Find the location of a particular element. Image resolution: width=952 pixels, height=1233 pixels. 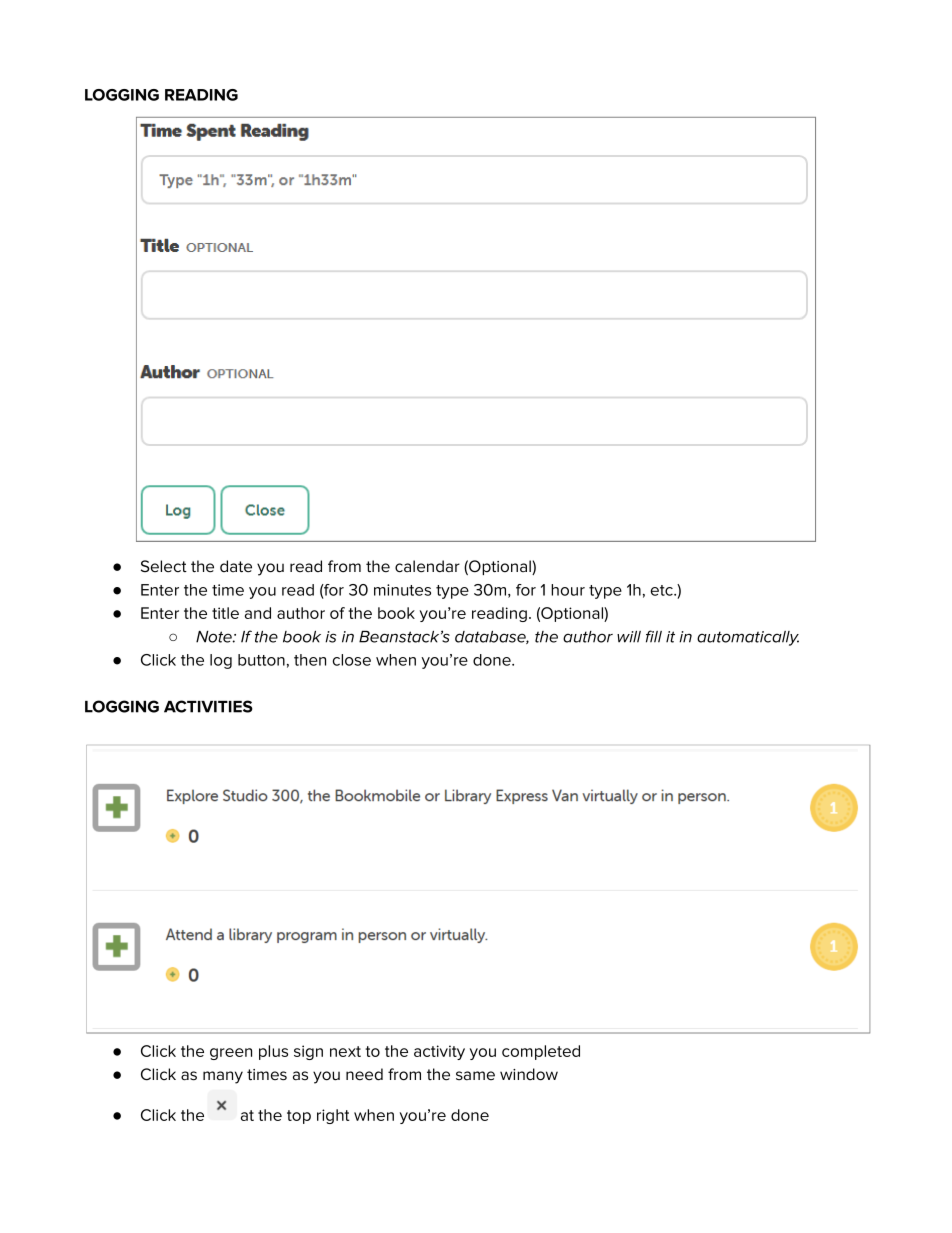

activity is located at coordinates (439, 1052).
